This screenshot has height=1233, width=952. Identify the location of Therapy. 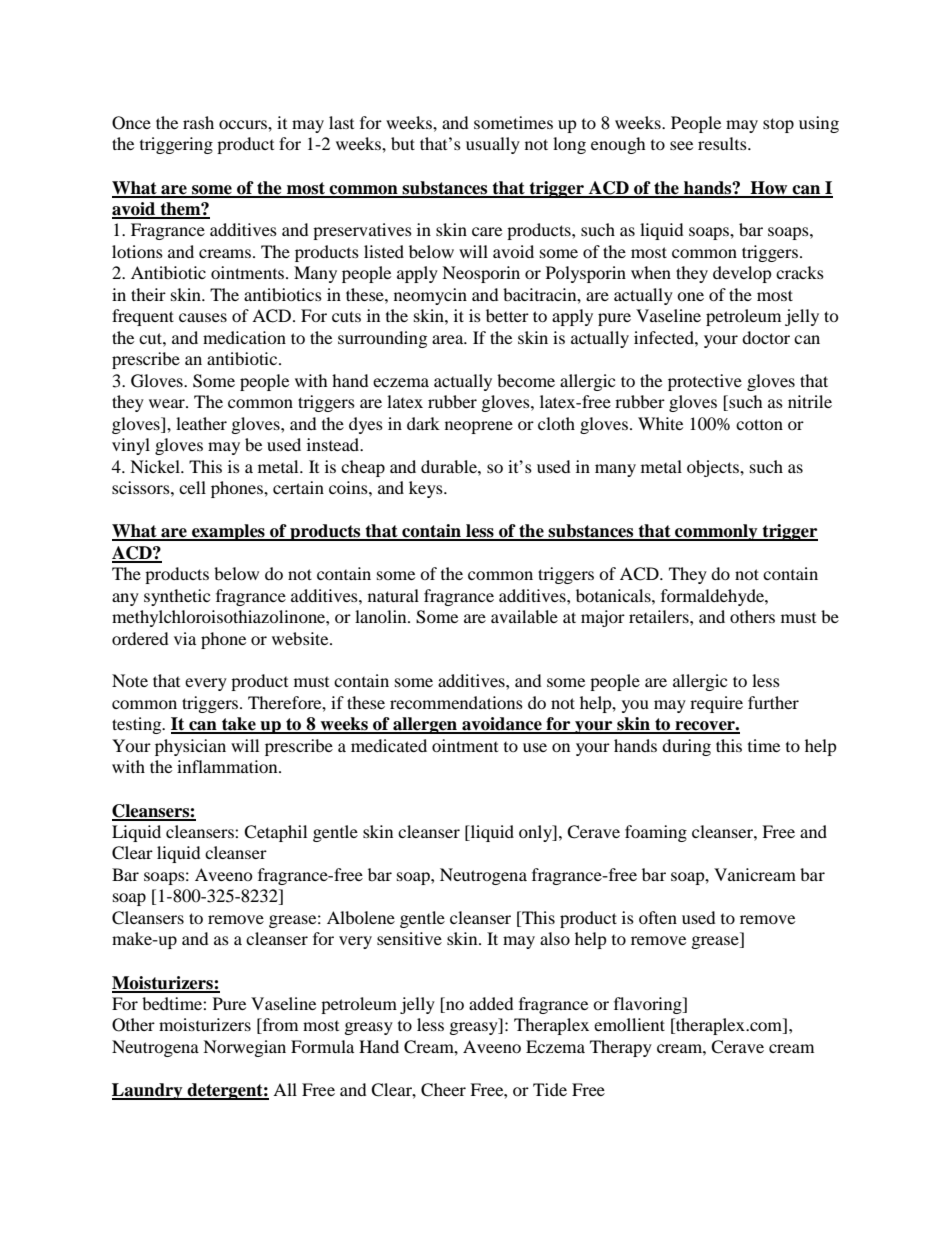
(621, 1048).
